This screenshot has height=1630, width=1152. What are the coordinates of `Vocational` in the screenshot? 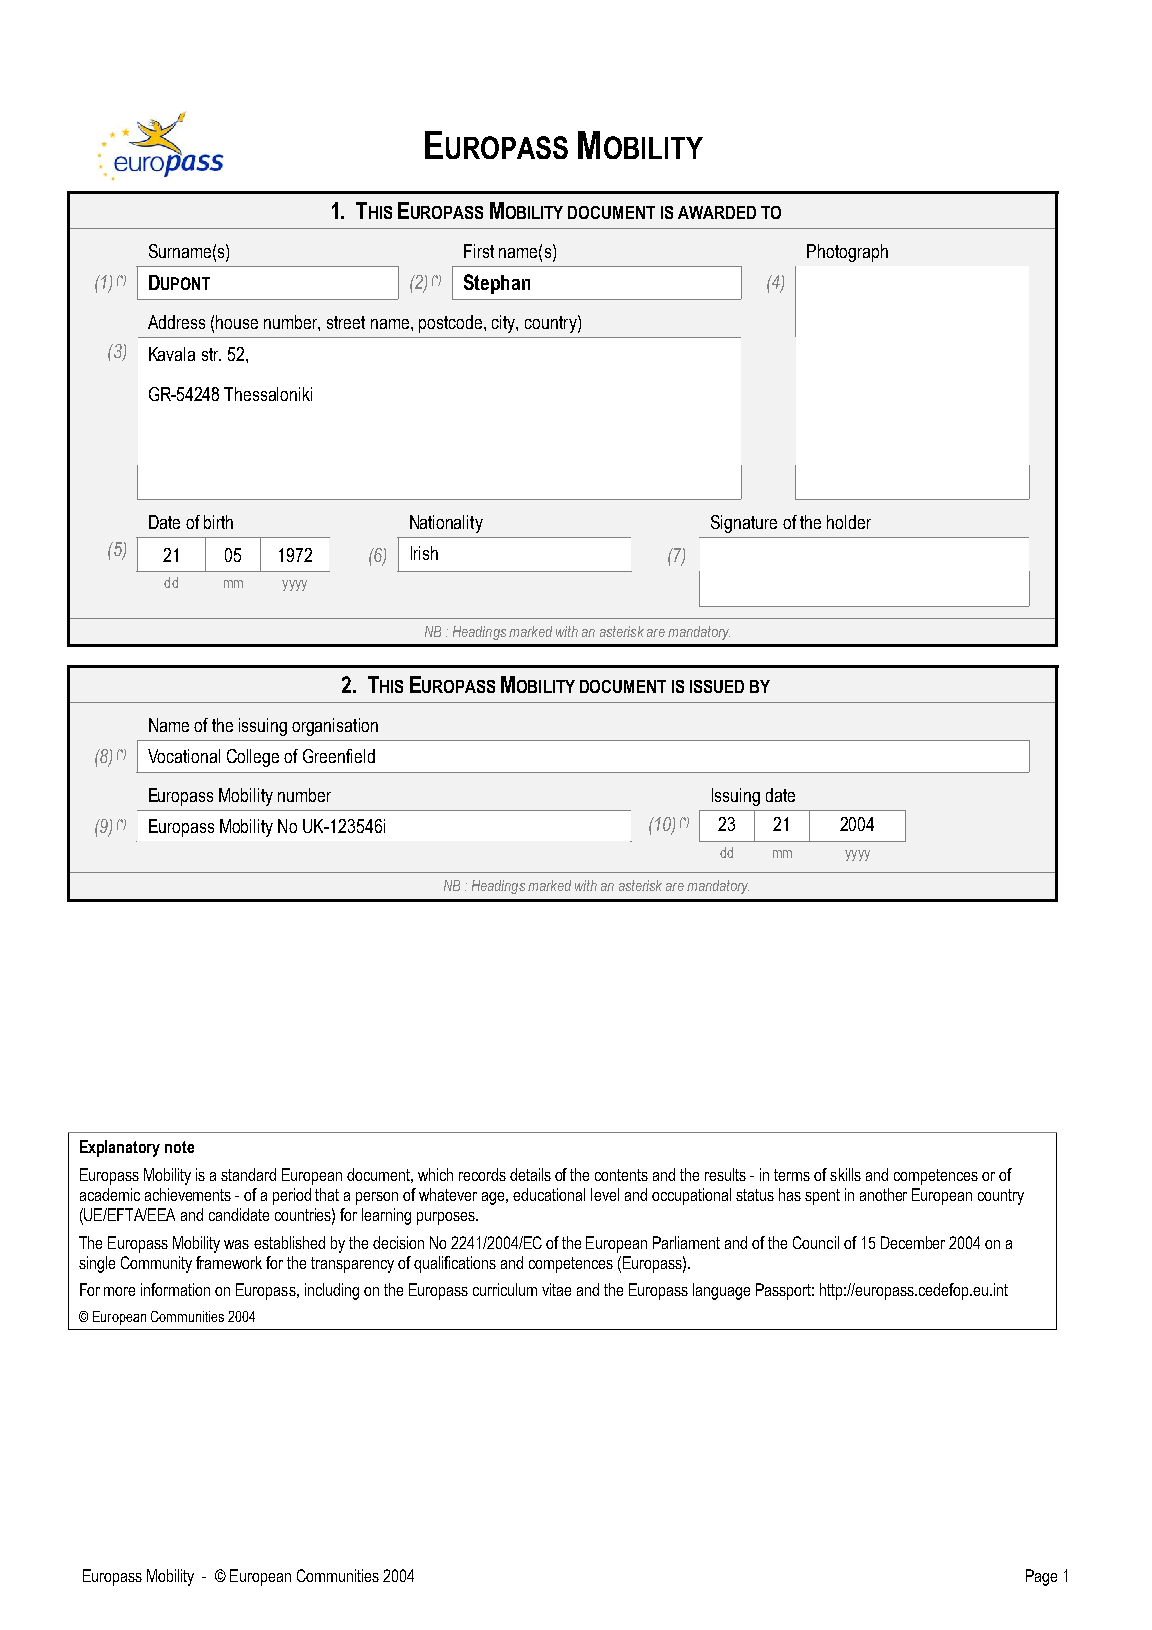 It's located at (184, 756).
